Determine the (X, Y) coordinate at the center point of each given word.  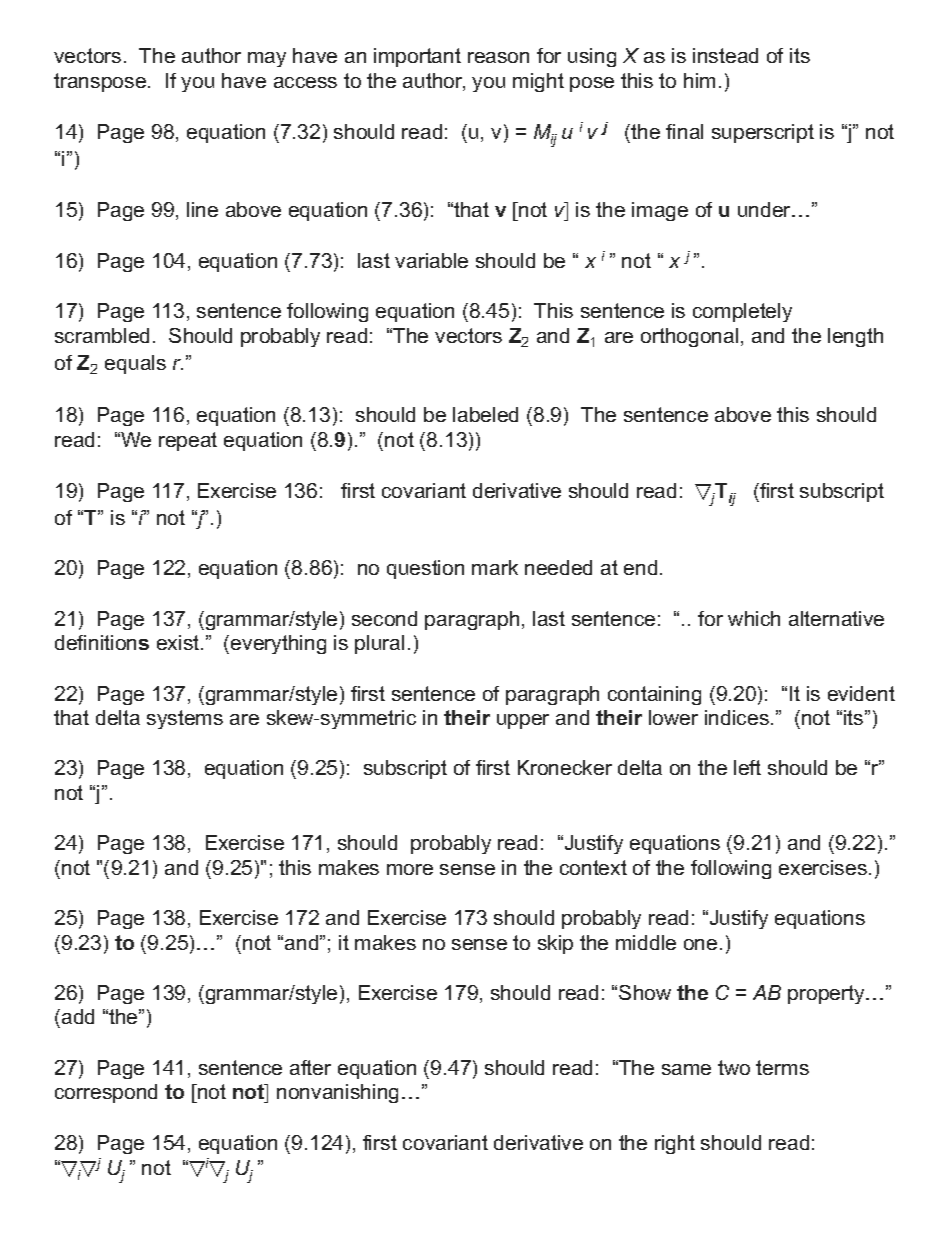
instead (725, 55)
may (267, 59)
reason (498, 57)
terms (782, 1067)
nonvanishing (337, 1093)
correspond (106, 1093)
